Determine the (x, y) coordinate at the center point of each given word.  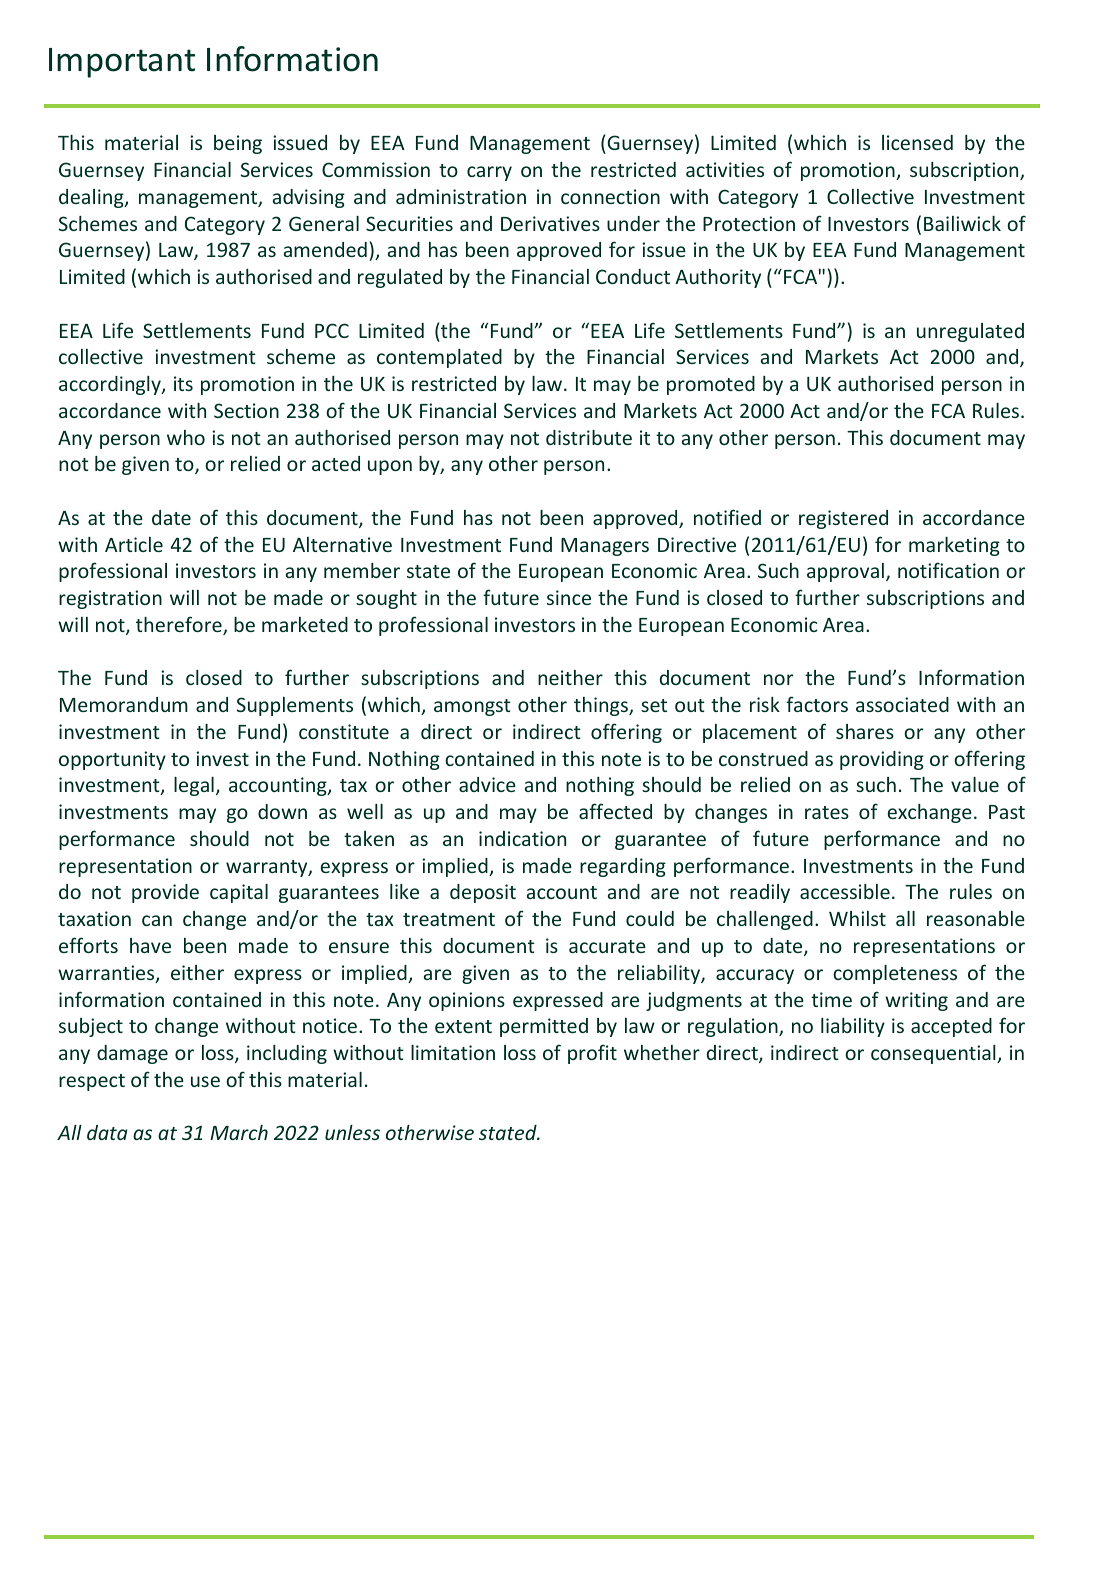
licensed (917, 142)
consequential (934, 1054)
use (205, 1081)
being (238, 144)
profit (592, 1054)
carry (489, 173)
